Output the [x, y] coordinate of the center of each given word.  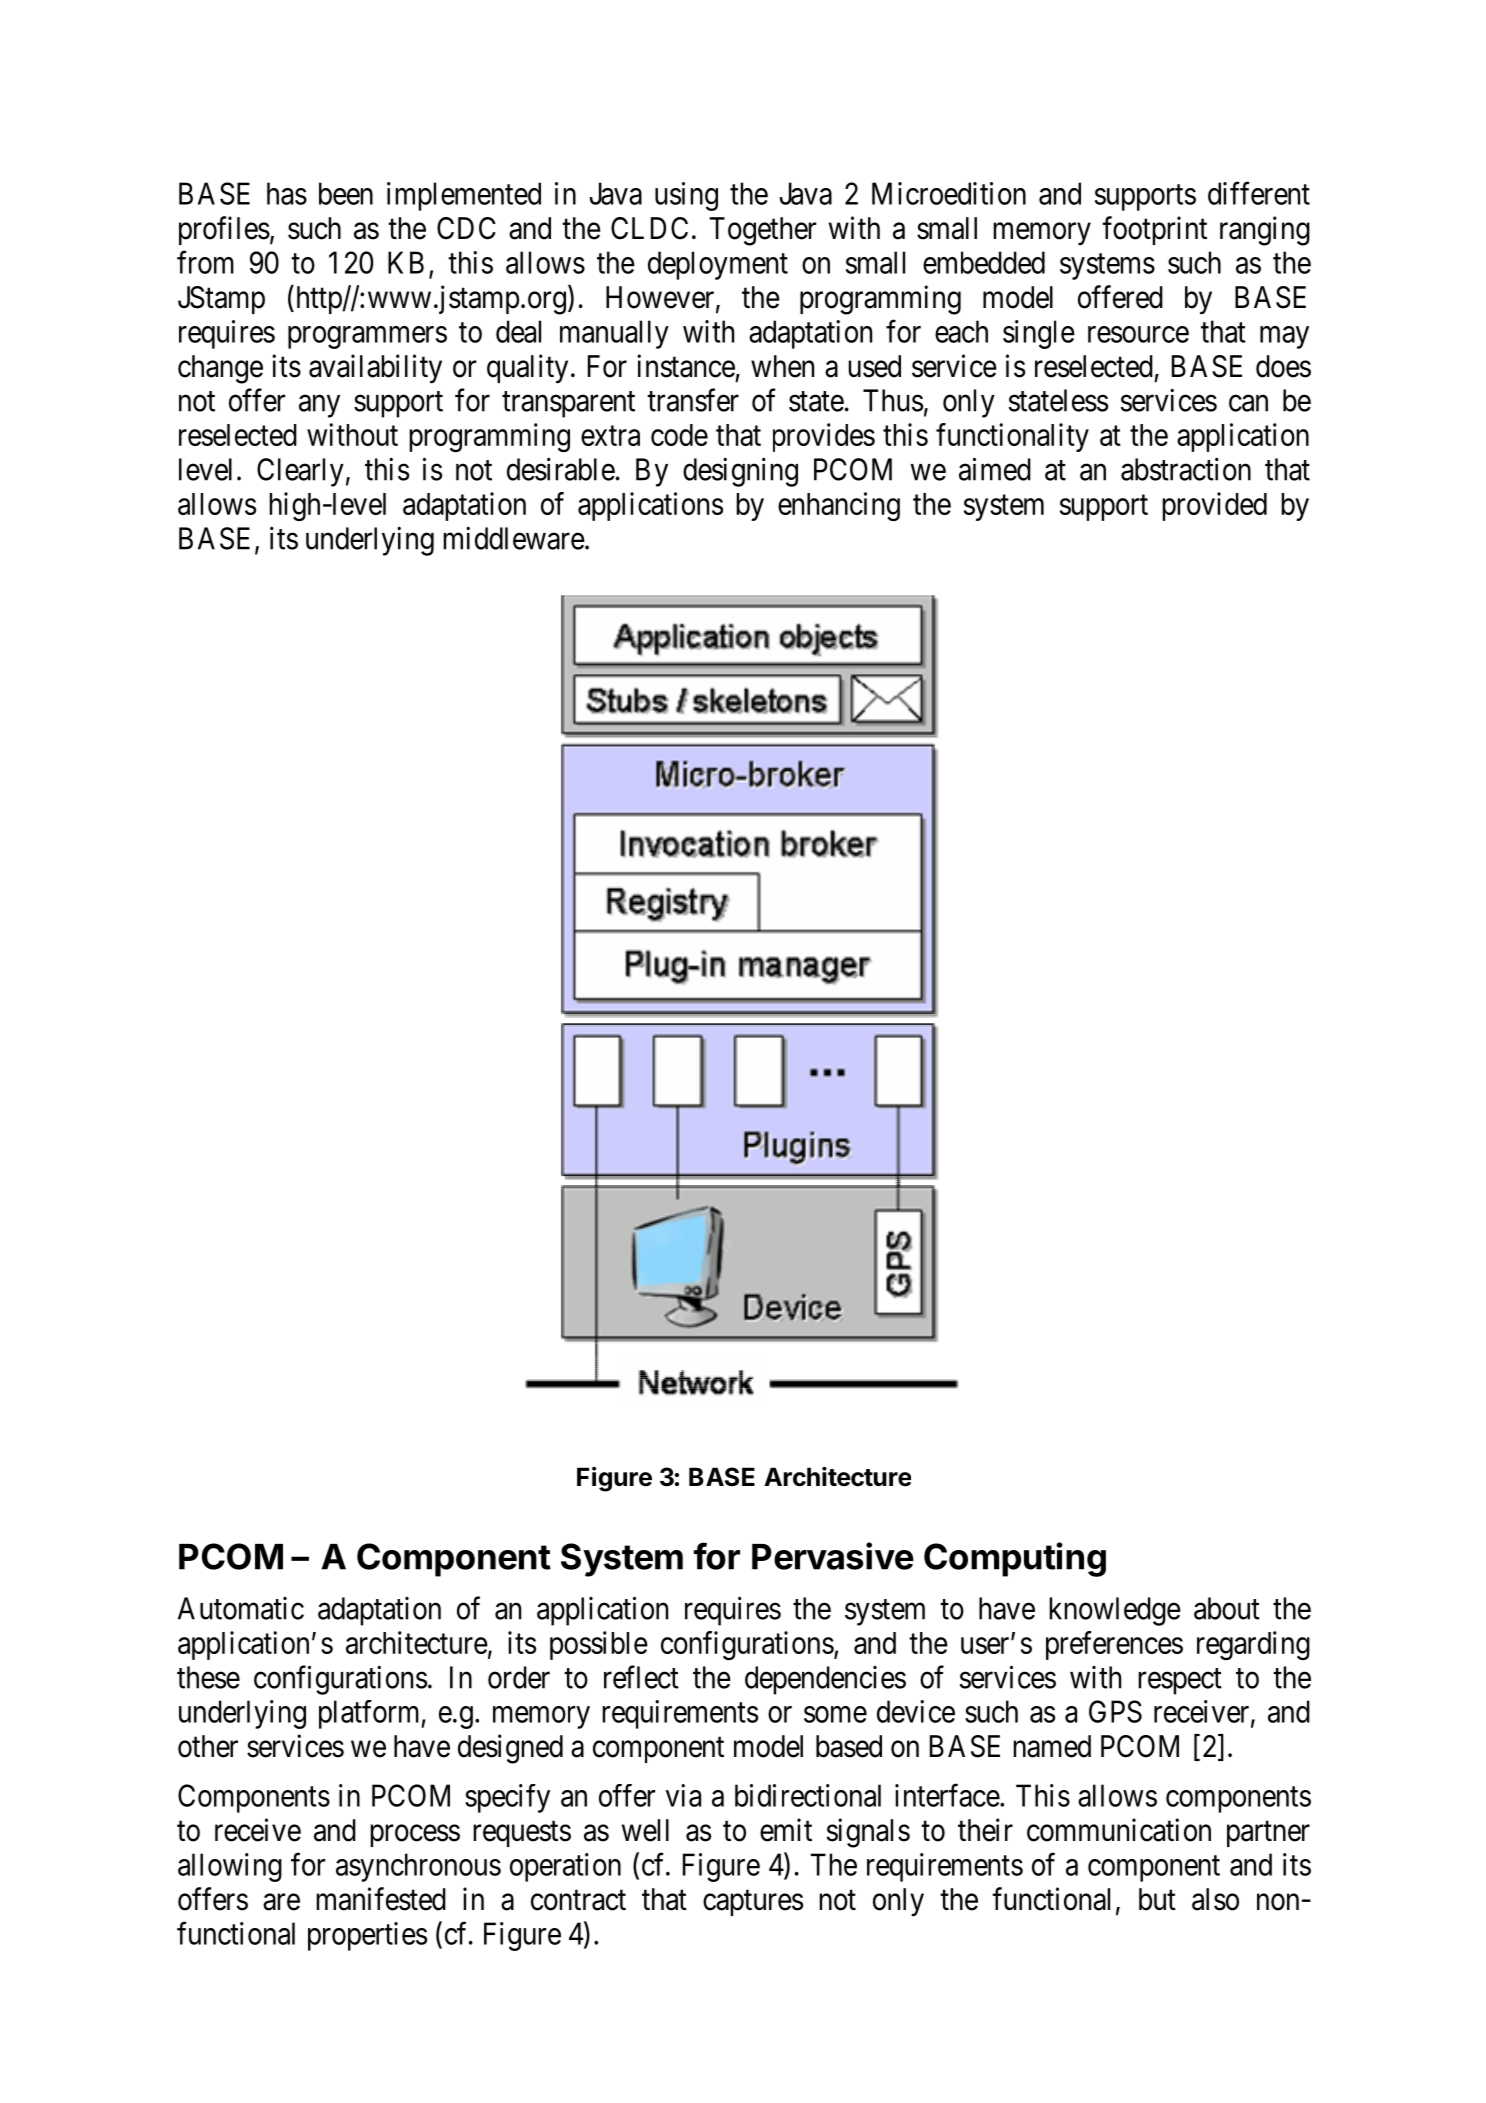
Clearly [300, 472]
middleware [514, 538]
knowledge [1115, 1611]
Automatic [241, 1608]
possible [599, 1645]
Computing [1015, 1559]
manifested [381, 1899]
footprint [1154, 230]
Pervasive [833, 1556]
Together [762, 231]
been [346, 193]
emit [786, 1830]
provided [1214, 506]
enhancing [839, 506]
